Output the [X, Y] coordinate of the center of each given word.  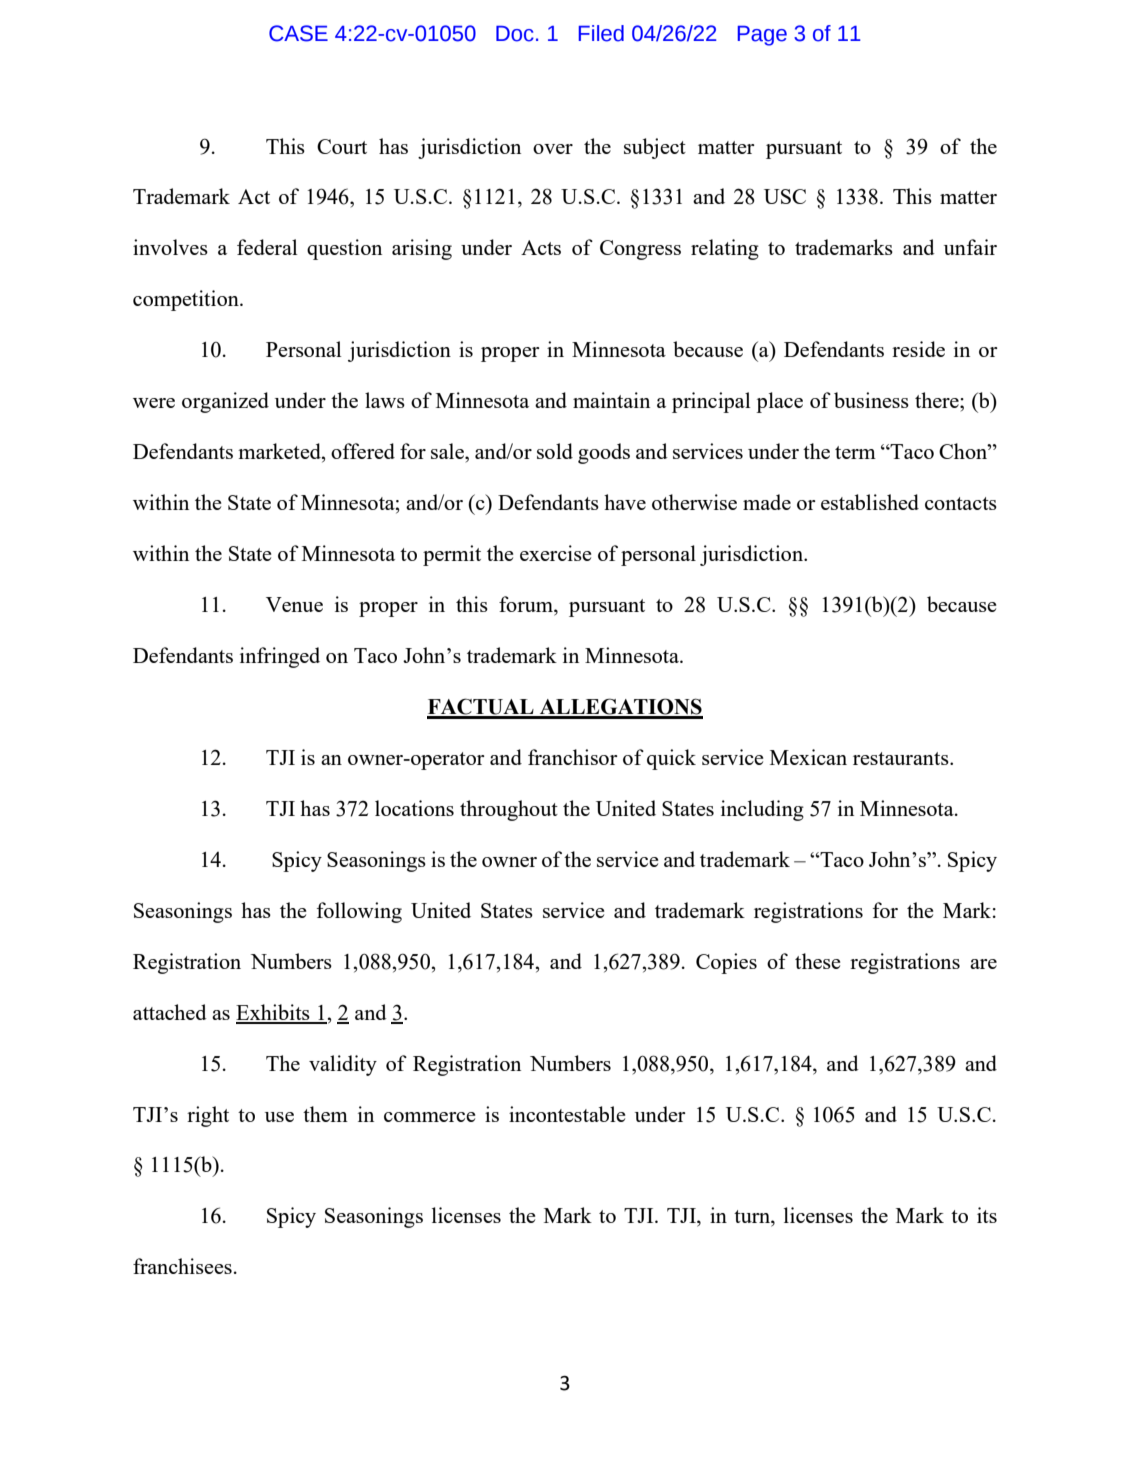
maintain [611, 400]
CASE [298, 33]
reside [918, 349]
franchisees [182, 1266]
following [359, 912]
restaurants [902, 758]
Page [762, 36]
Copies [726, 963]
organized [225, 402]
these [817, 961]
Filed [601, 33]
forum [527, 605]
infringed [280, 657]
